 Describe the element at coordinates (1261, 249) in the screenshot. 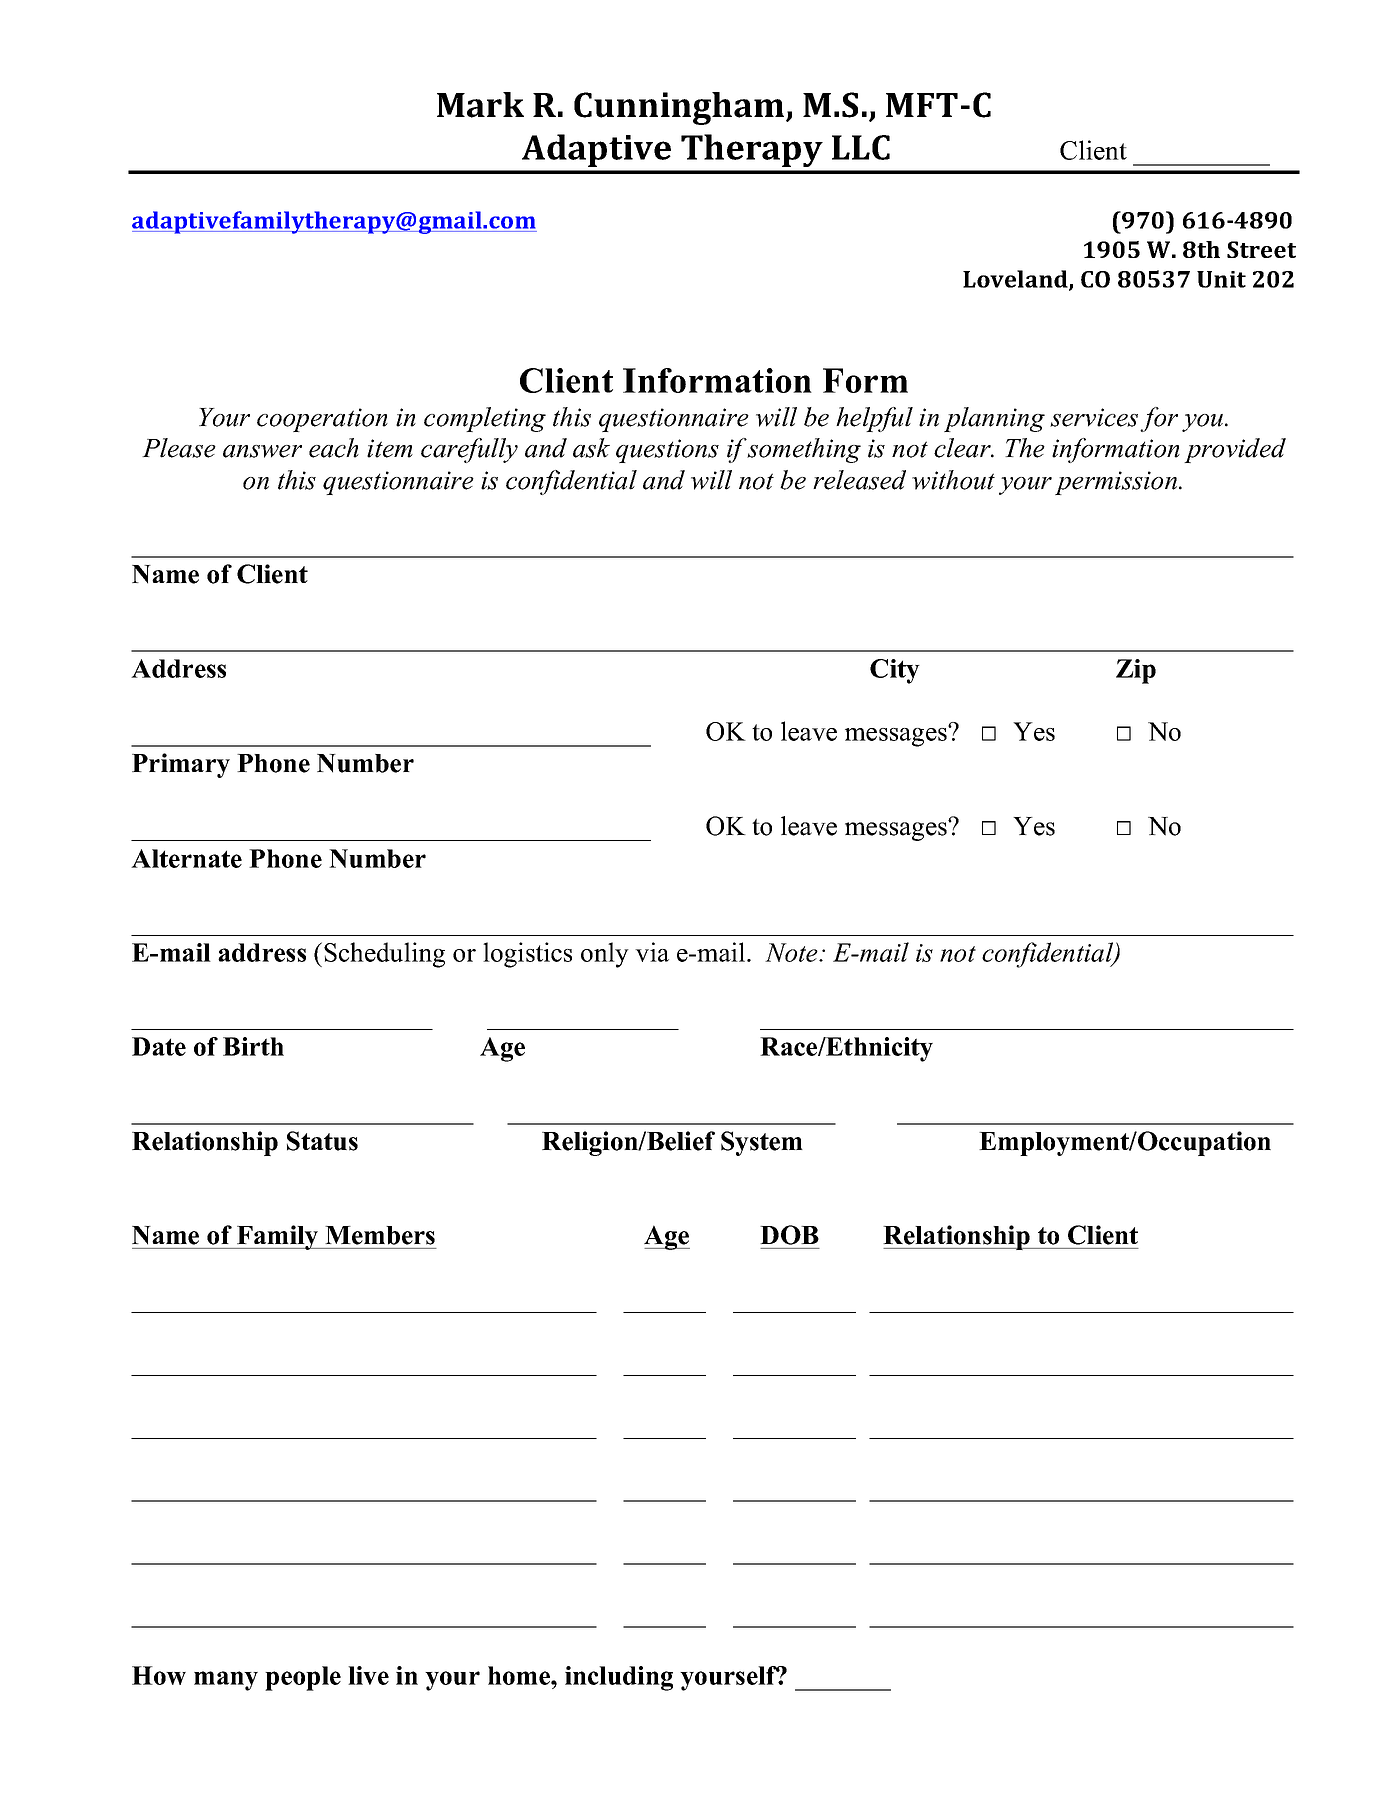

I see `Street` at that location.
